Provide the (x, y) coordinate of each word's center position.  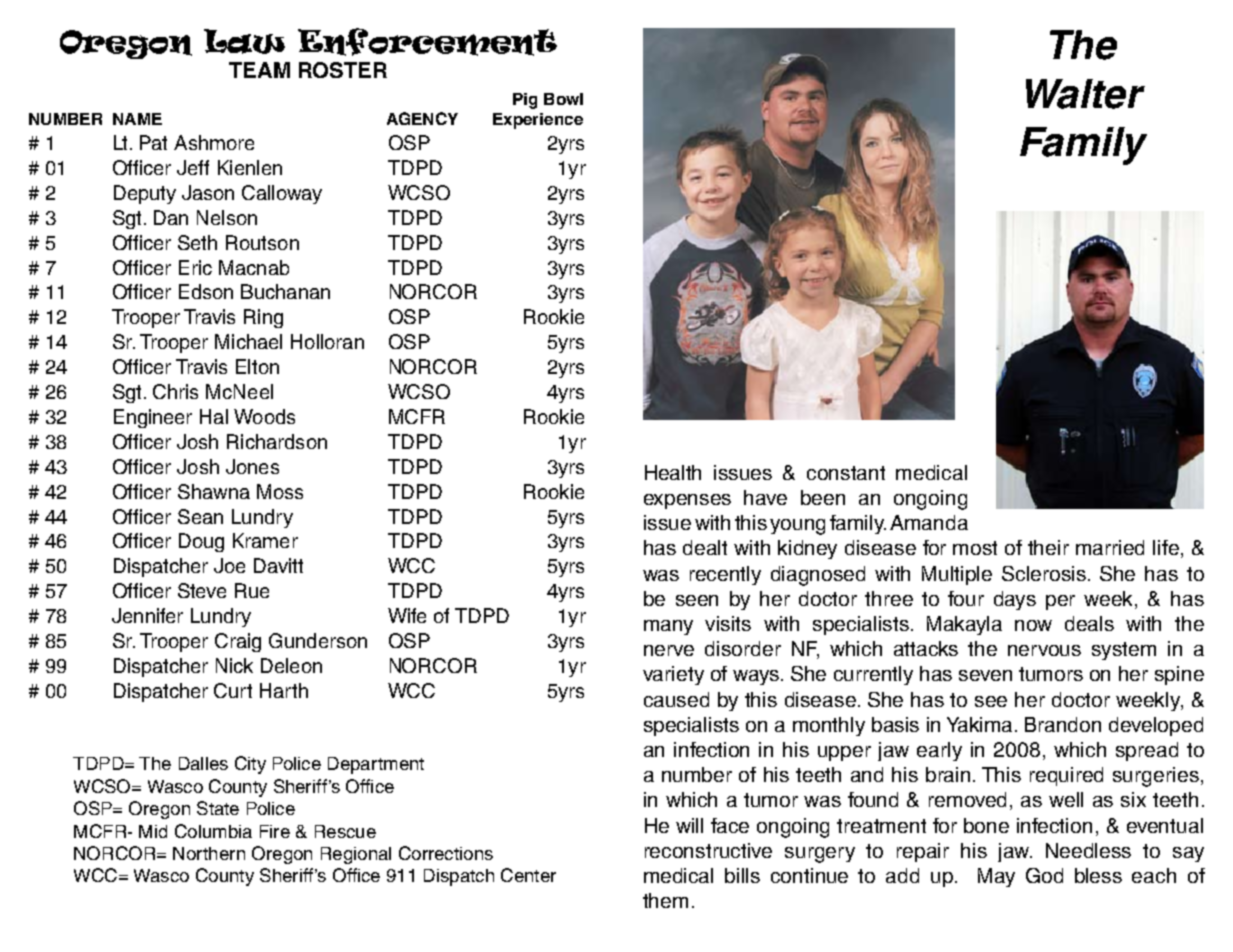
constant (846, 473)
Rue (252, 590)
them (665, 900)
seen (697, 600)
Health (673, 472)
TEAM (259, 70)
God (1044, 875)
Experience (538, 121)
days (1015, 600)
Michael (248, 341)
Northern (209, 853)
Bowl (563, 99)
